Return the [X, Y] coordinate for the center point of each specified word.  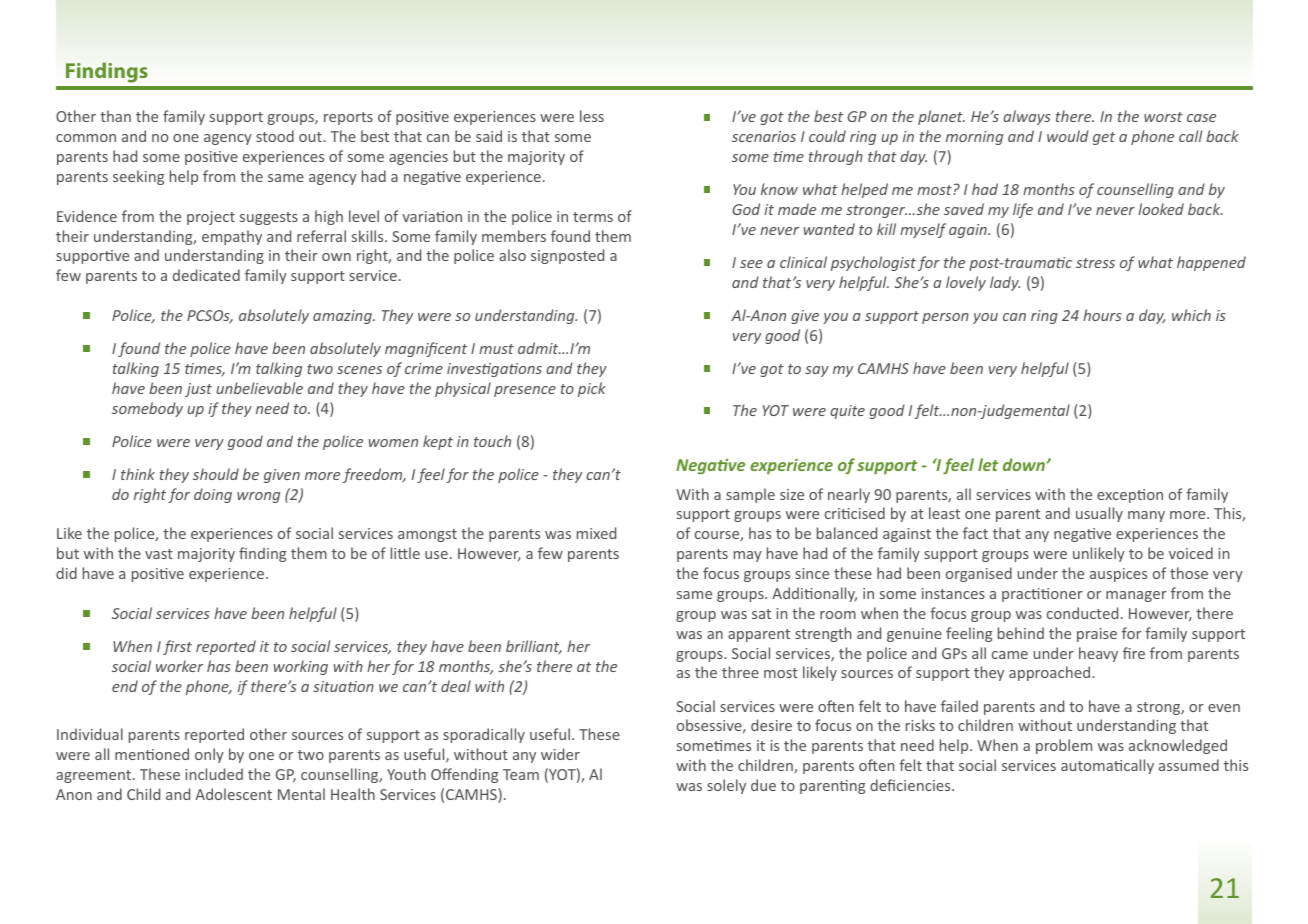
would [1068, 136]
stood [275, 136]
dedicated [206, 275]
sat [761, 614]
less [592, 116]
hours [1102, 315]
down [1024, 464]
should [216, 474]
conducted [1082, 613]
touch [492, 441]
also [512, 255]
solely [726, 786]
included [214, 774]
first [177, 647]
